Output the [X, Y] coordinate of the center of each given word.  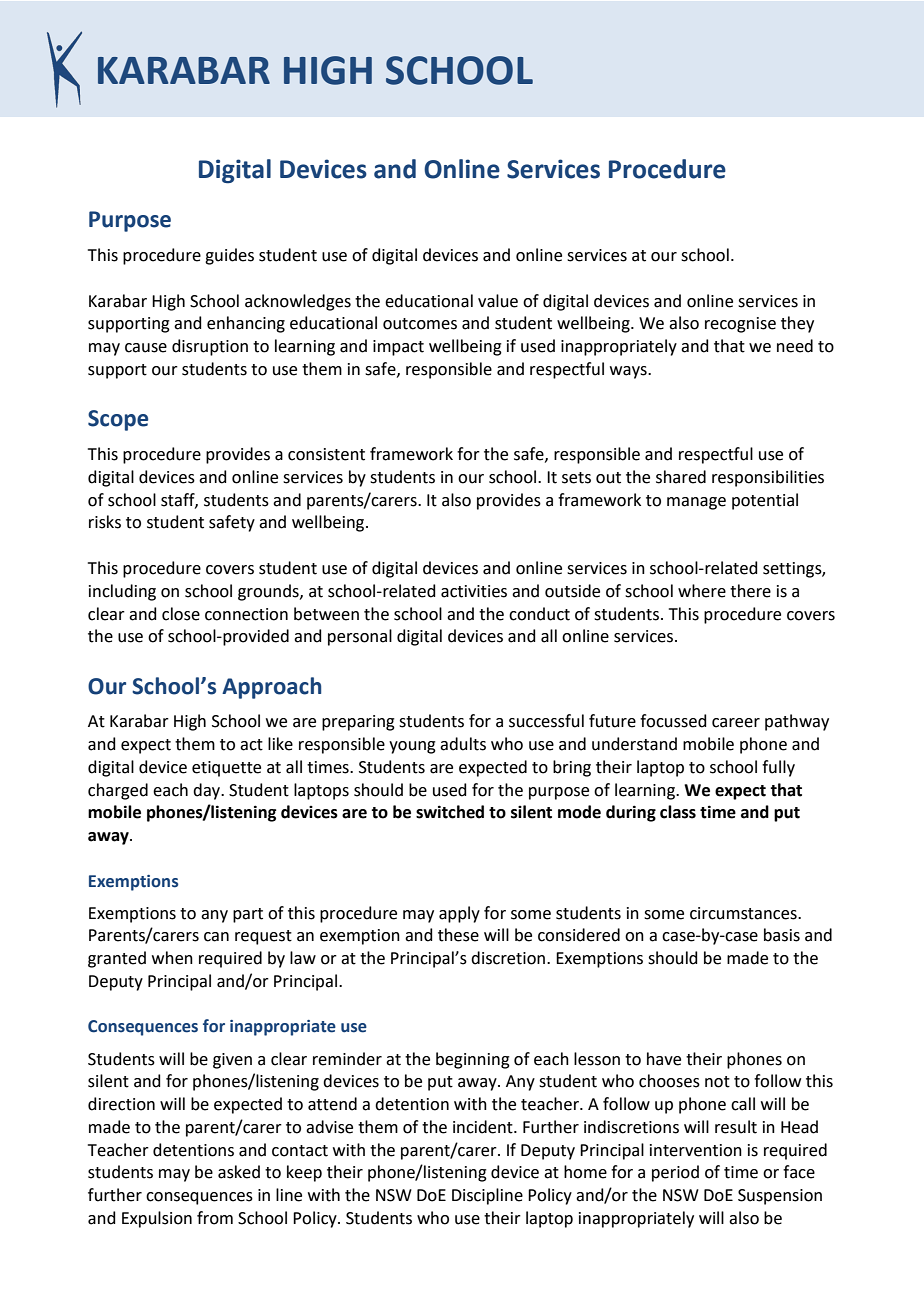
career [736, 723]
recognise [740, 325]
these [458, 935]
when [172, 958]
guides [229, 256]
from [215, 1218]
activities [474, 591]
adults [463, 744]
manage [696, 503]
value [498, 301]
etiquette [226, 769]
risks [105, 522]
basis [782, 935]
